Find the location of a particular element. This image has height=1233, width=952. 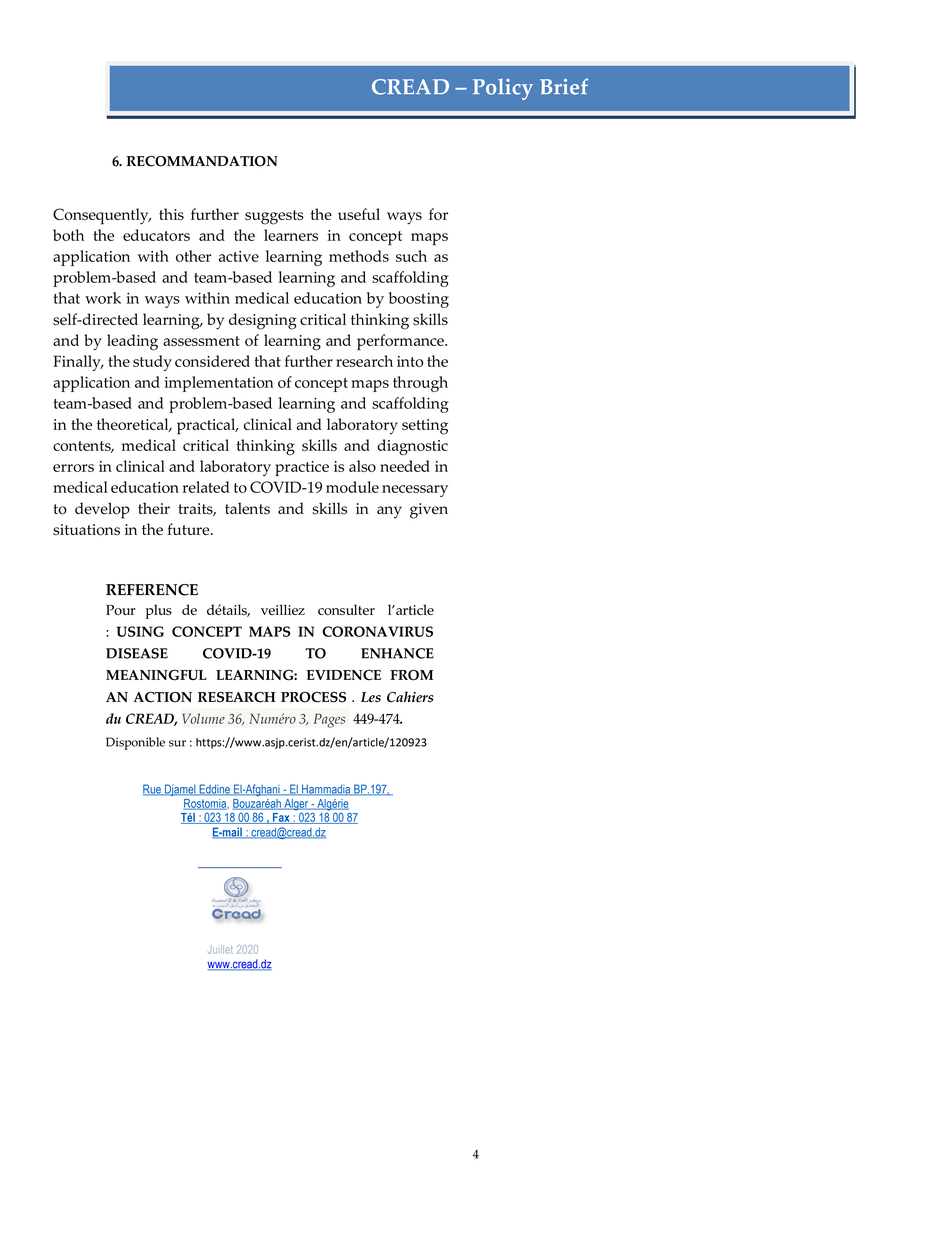

designing is located at coordinates (263, 321).
